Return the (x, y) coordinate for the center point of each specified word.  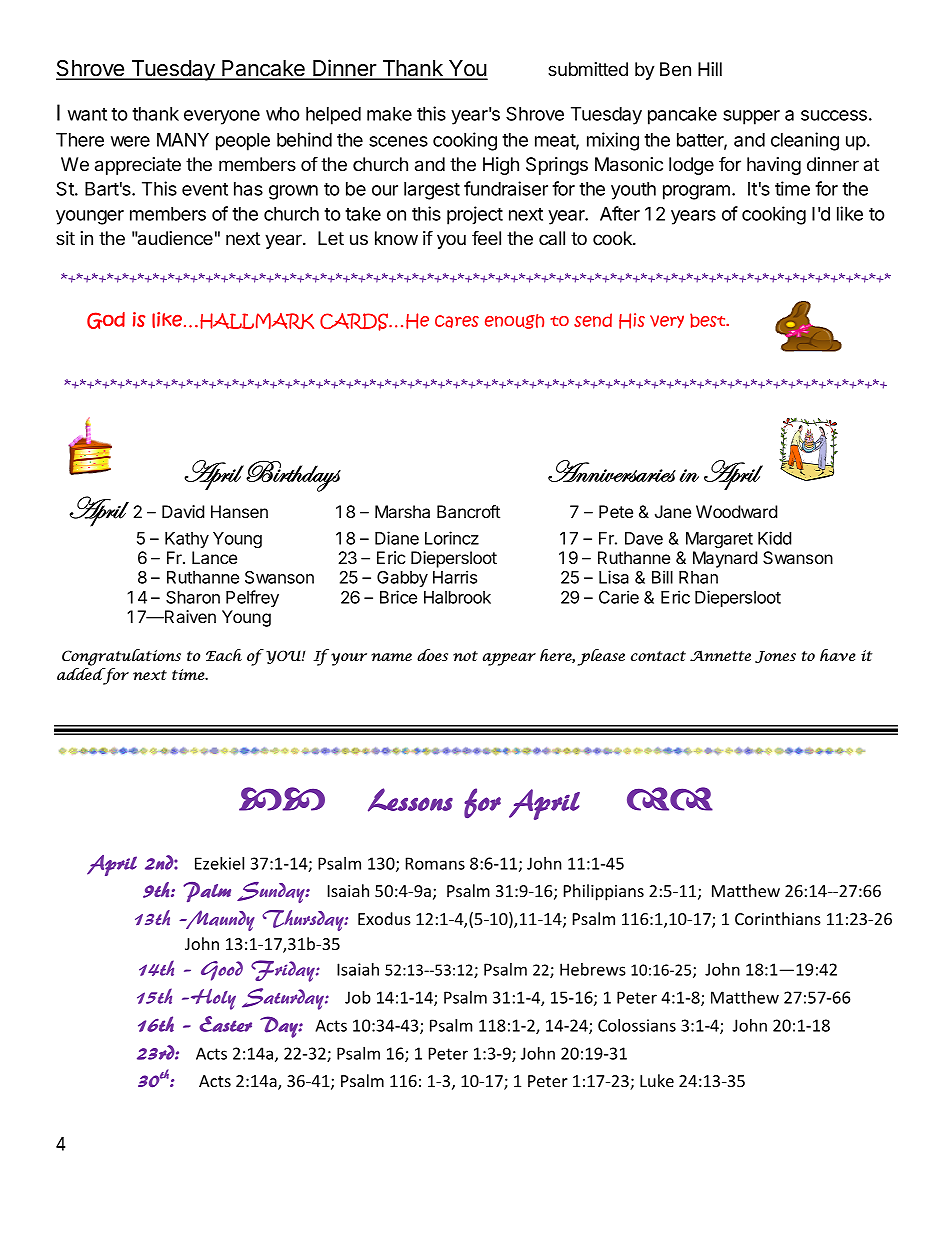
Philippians (604, 892)
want (87, 114)
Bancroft (468, 511)
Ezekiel (219, 863)
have (838, 655)
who (283, 114)
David (183, 511)
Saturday (284, 999)
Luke (657, 1080)
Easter (225, 1024)
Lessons (410, 800)
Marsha (402, 511)
